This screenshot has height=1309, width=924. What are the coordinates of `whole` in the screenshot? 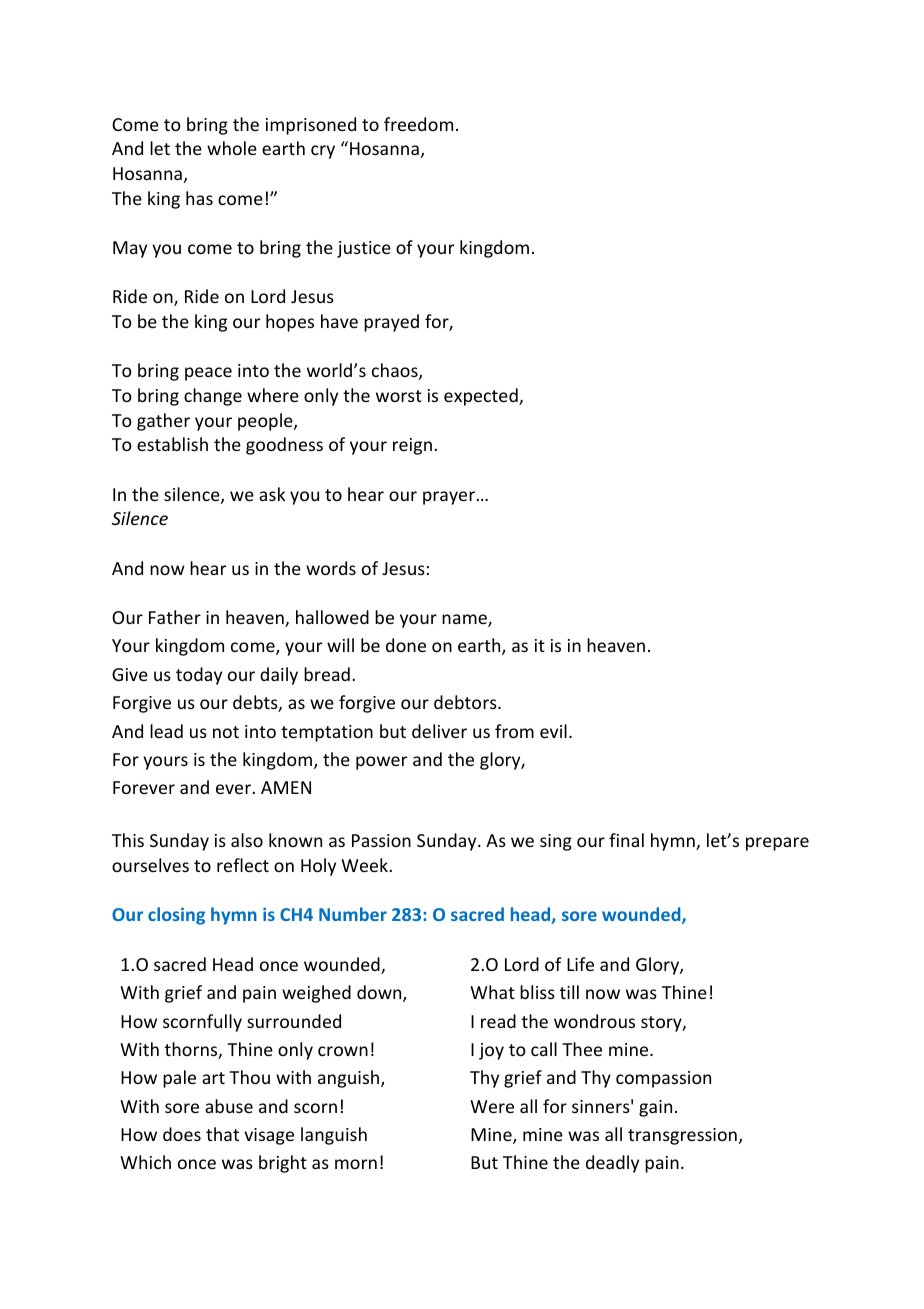 It's located at (232, 148).
